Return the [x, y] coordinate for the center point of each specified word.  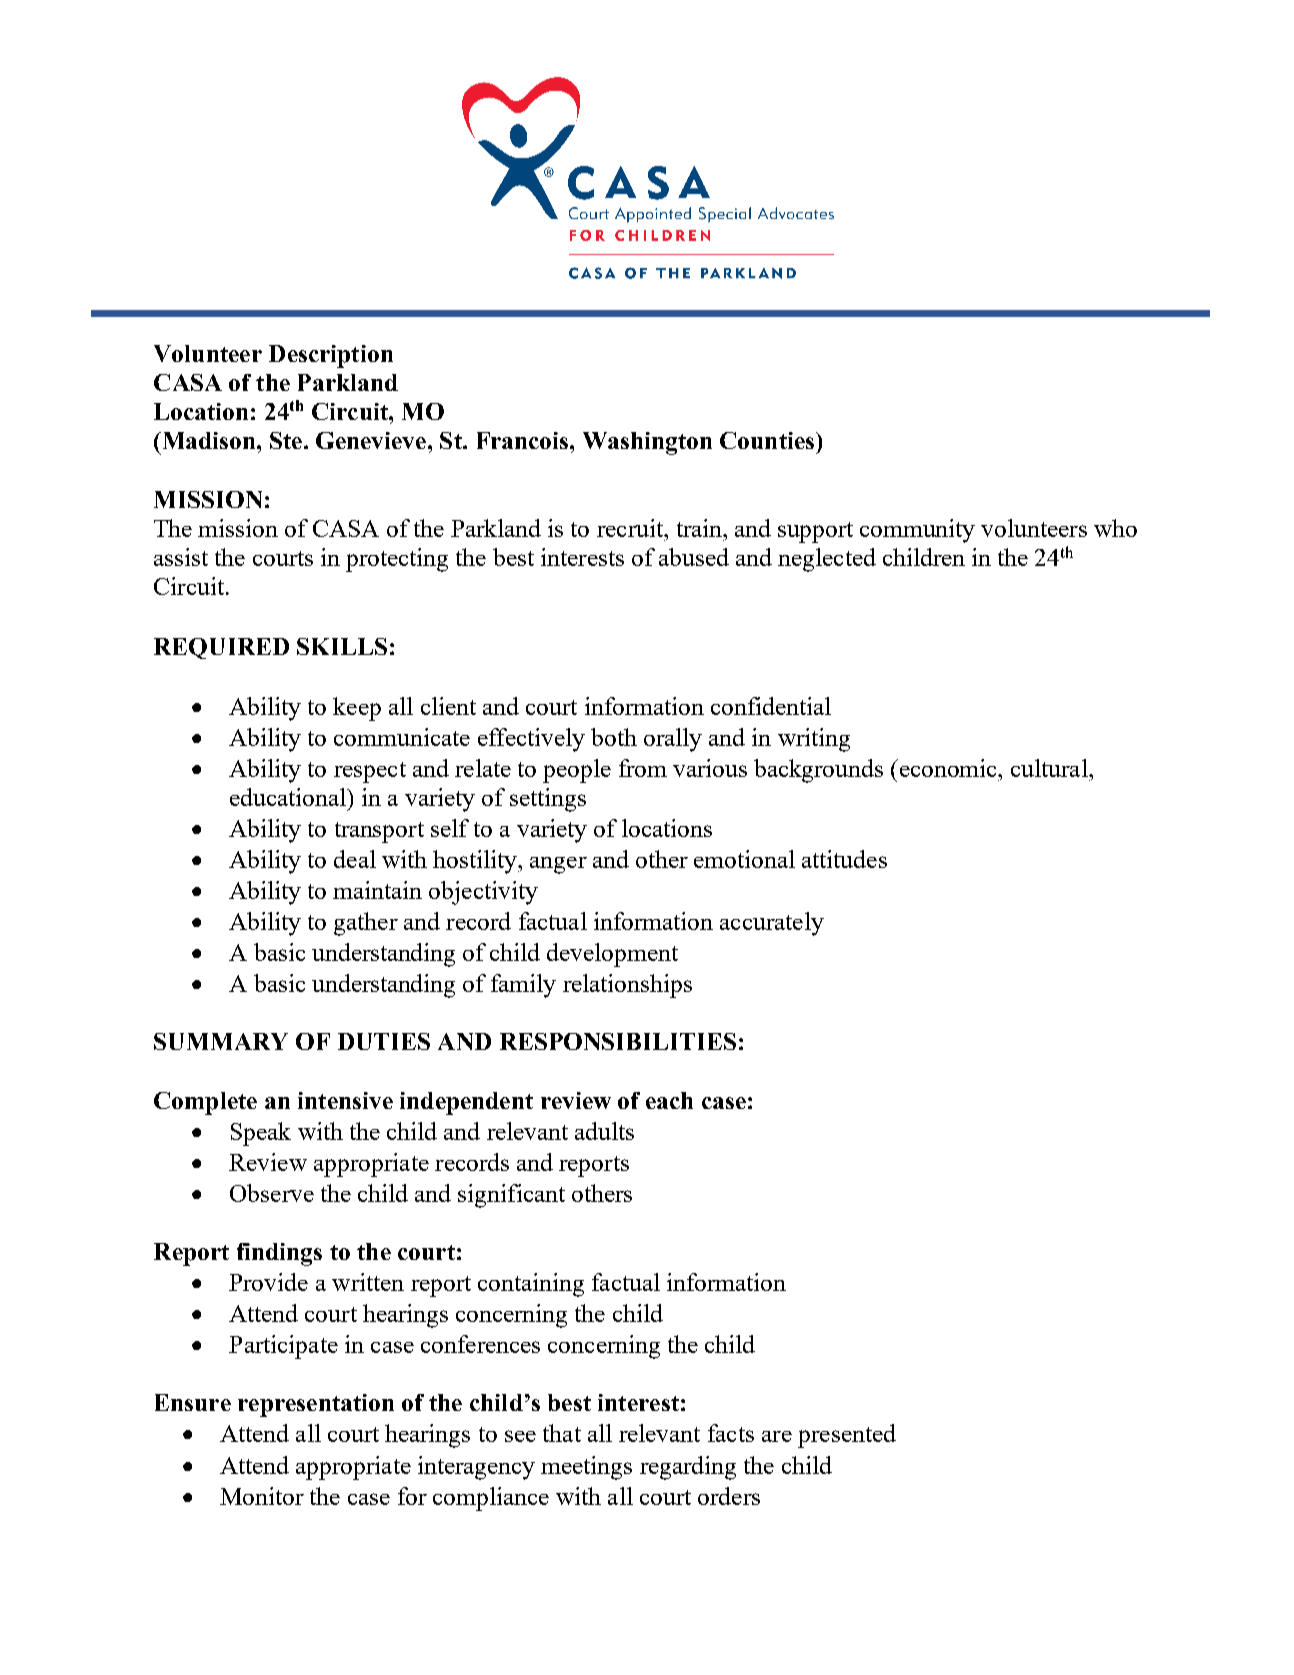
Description [331, 356]
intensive [345, 1100]
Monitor [262, 1496]
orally [673, 740]
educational [289, 797]
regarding [688, 1468]
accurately [772, 924]
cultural [1050, 768]
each [669, 1100]
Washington [647, 443]
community [917, 531]
